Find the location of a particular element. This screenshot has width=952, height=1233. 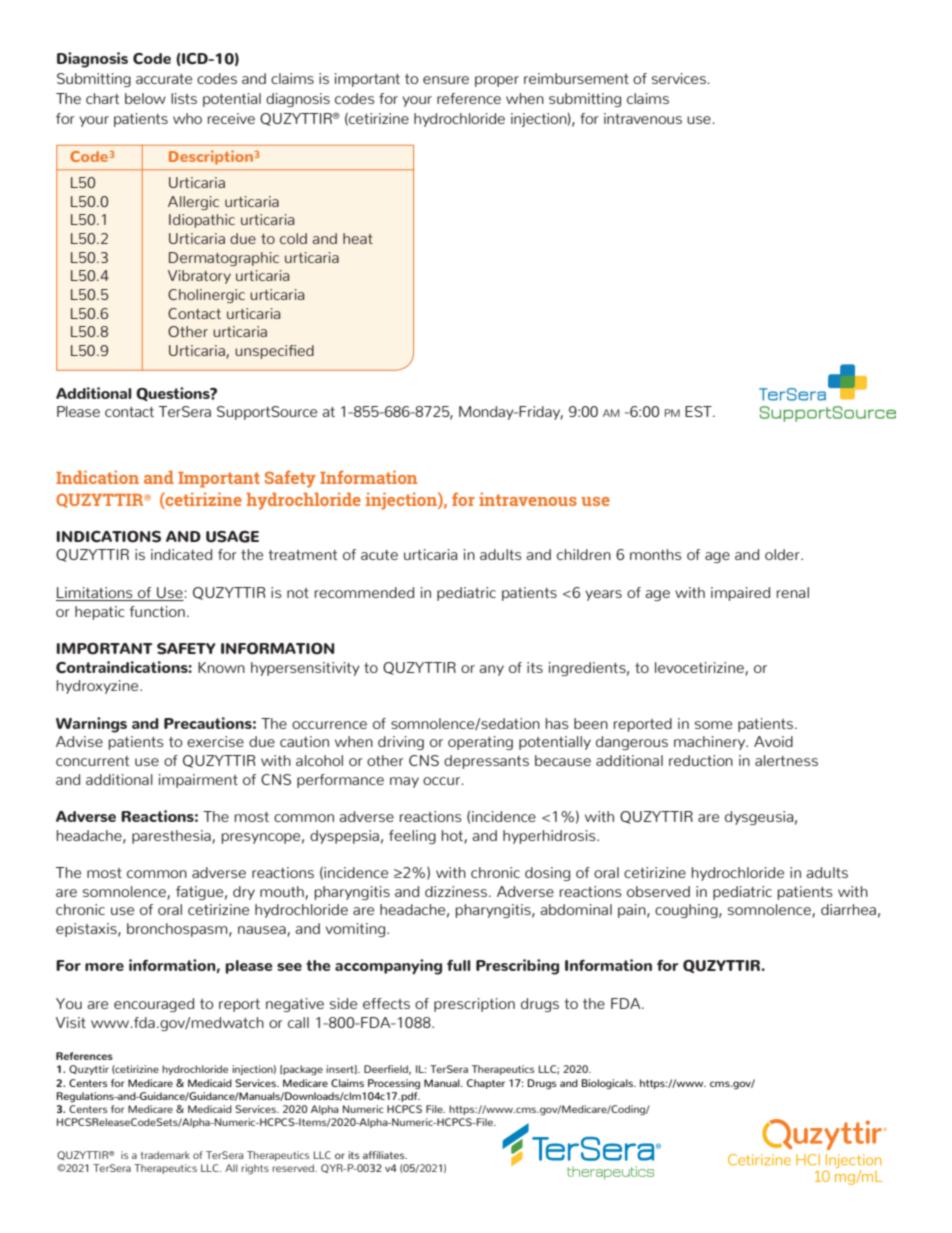

impairment is located at coordinates (198, 781).
